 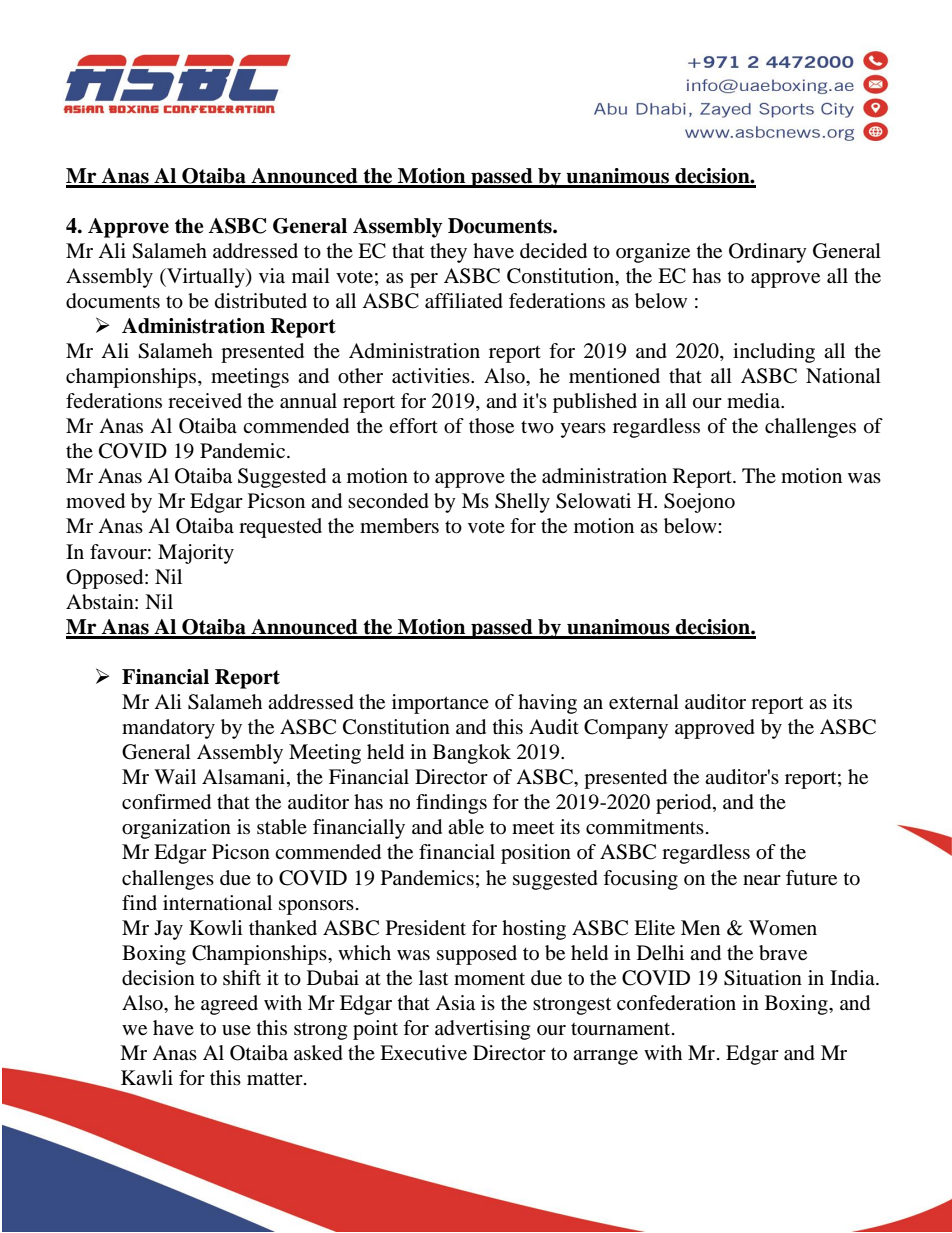 What do you see at coordinates (644, 702) in the page?
I see `external` at bounding box center [644, 702].
